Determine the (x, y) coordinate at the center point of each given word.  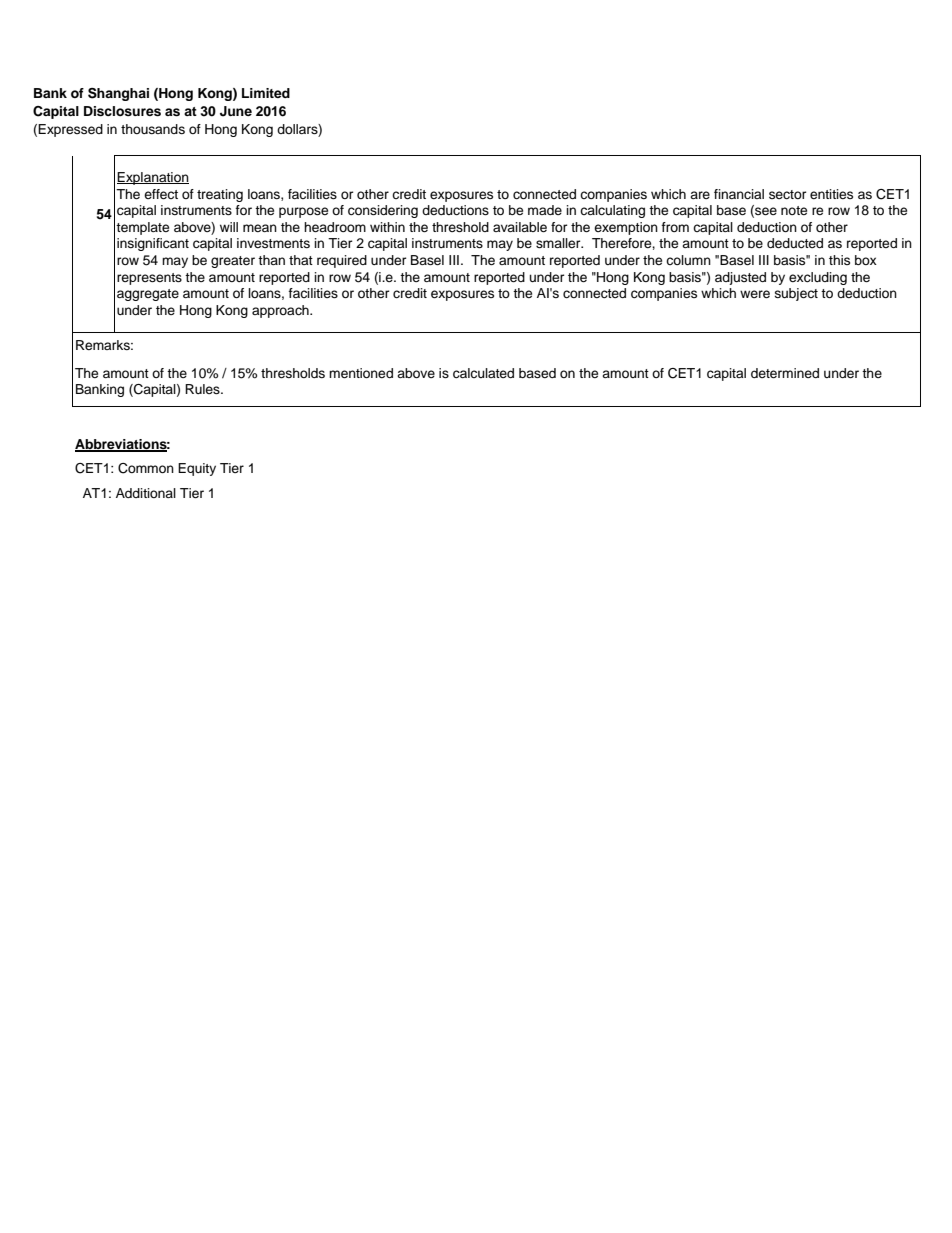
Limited (266, 93)
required (342, 261)
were (755, 294)
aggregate (148, 295)
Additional (146, 493)
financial (739, 194)
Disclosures (122, 111)
